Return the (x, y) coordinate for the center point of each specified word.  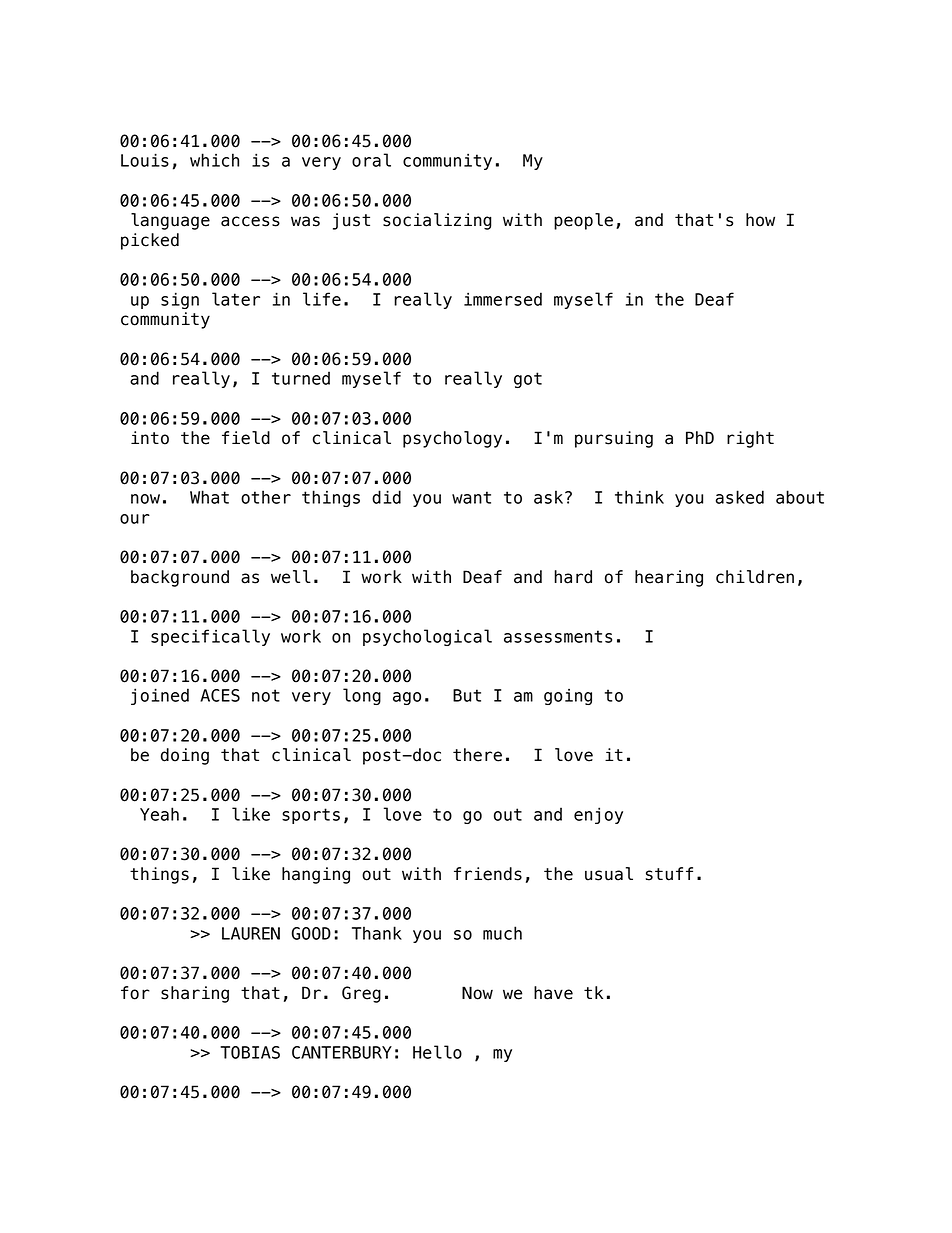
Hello (437, 1052)
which (214, 160)
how (760, 220)
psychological (427, 637)
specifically (210, 637)
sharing (195, 994)
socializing (437, 221)
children (755, 577)
